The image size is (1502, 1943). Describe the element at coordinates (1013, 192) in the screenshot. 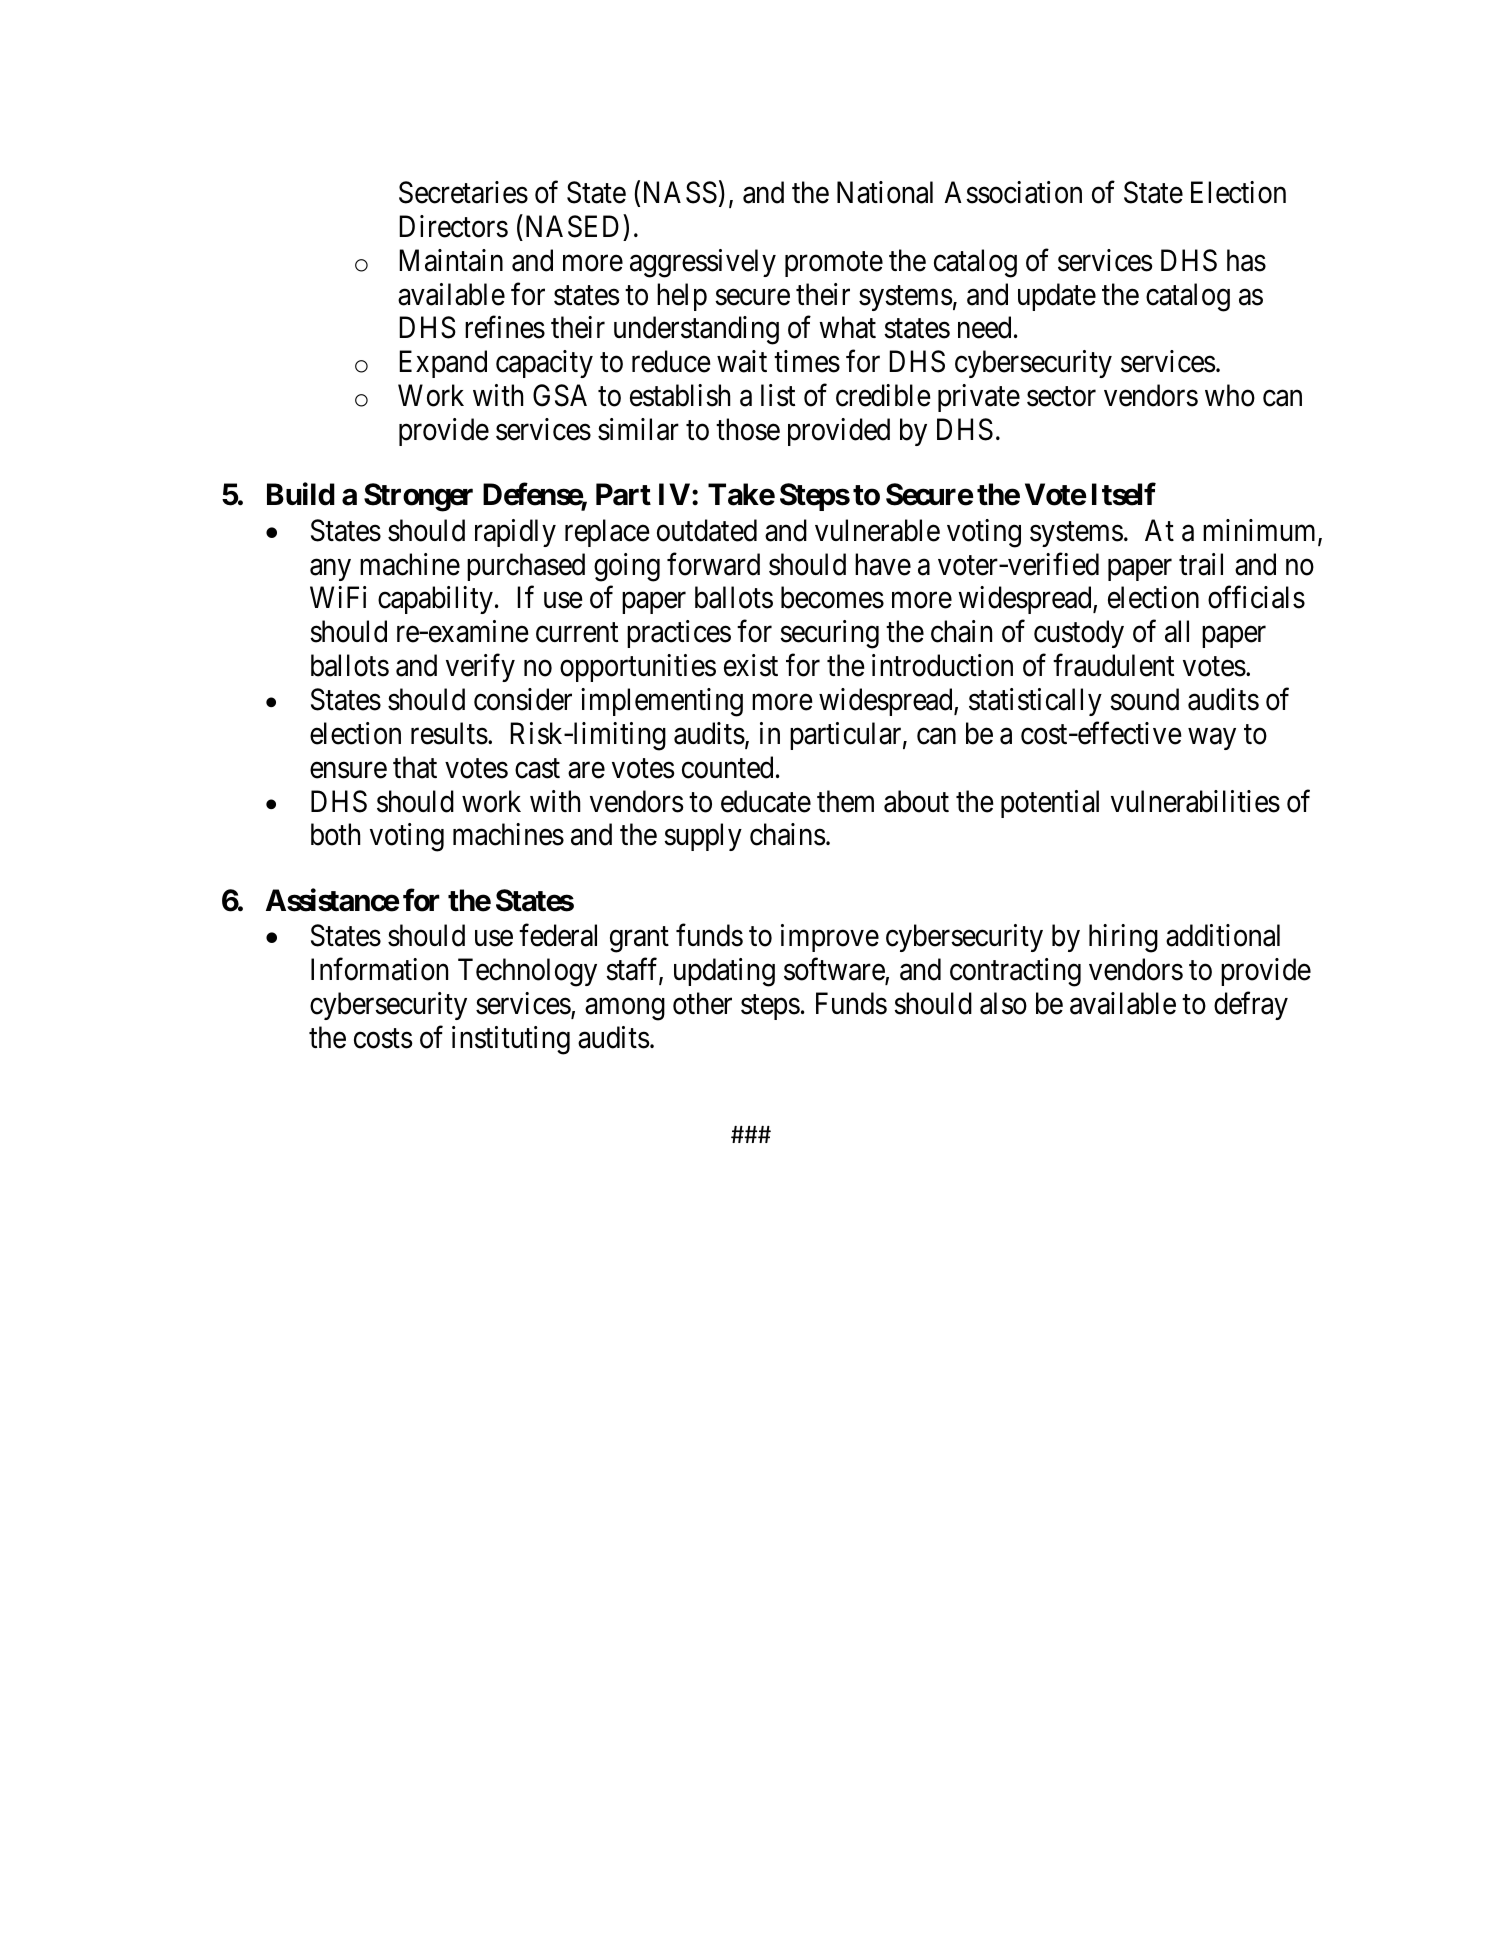

I see `Association` at that location.
